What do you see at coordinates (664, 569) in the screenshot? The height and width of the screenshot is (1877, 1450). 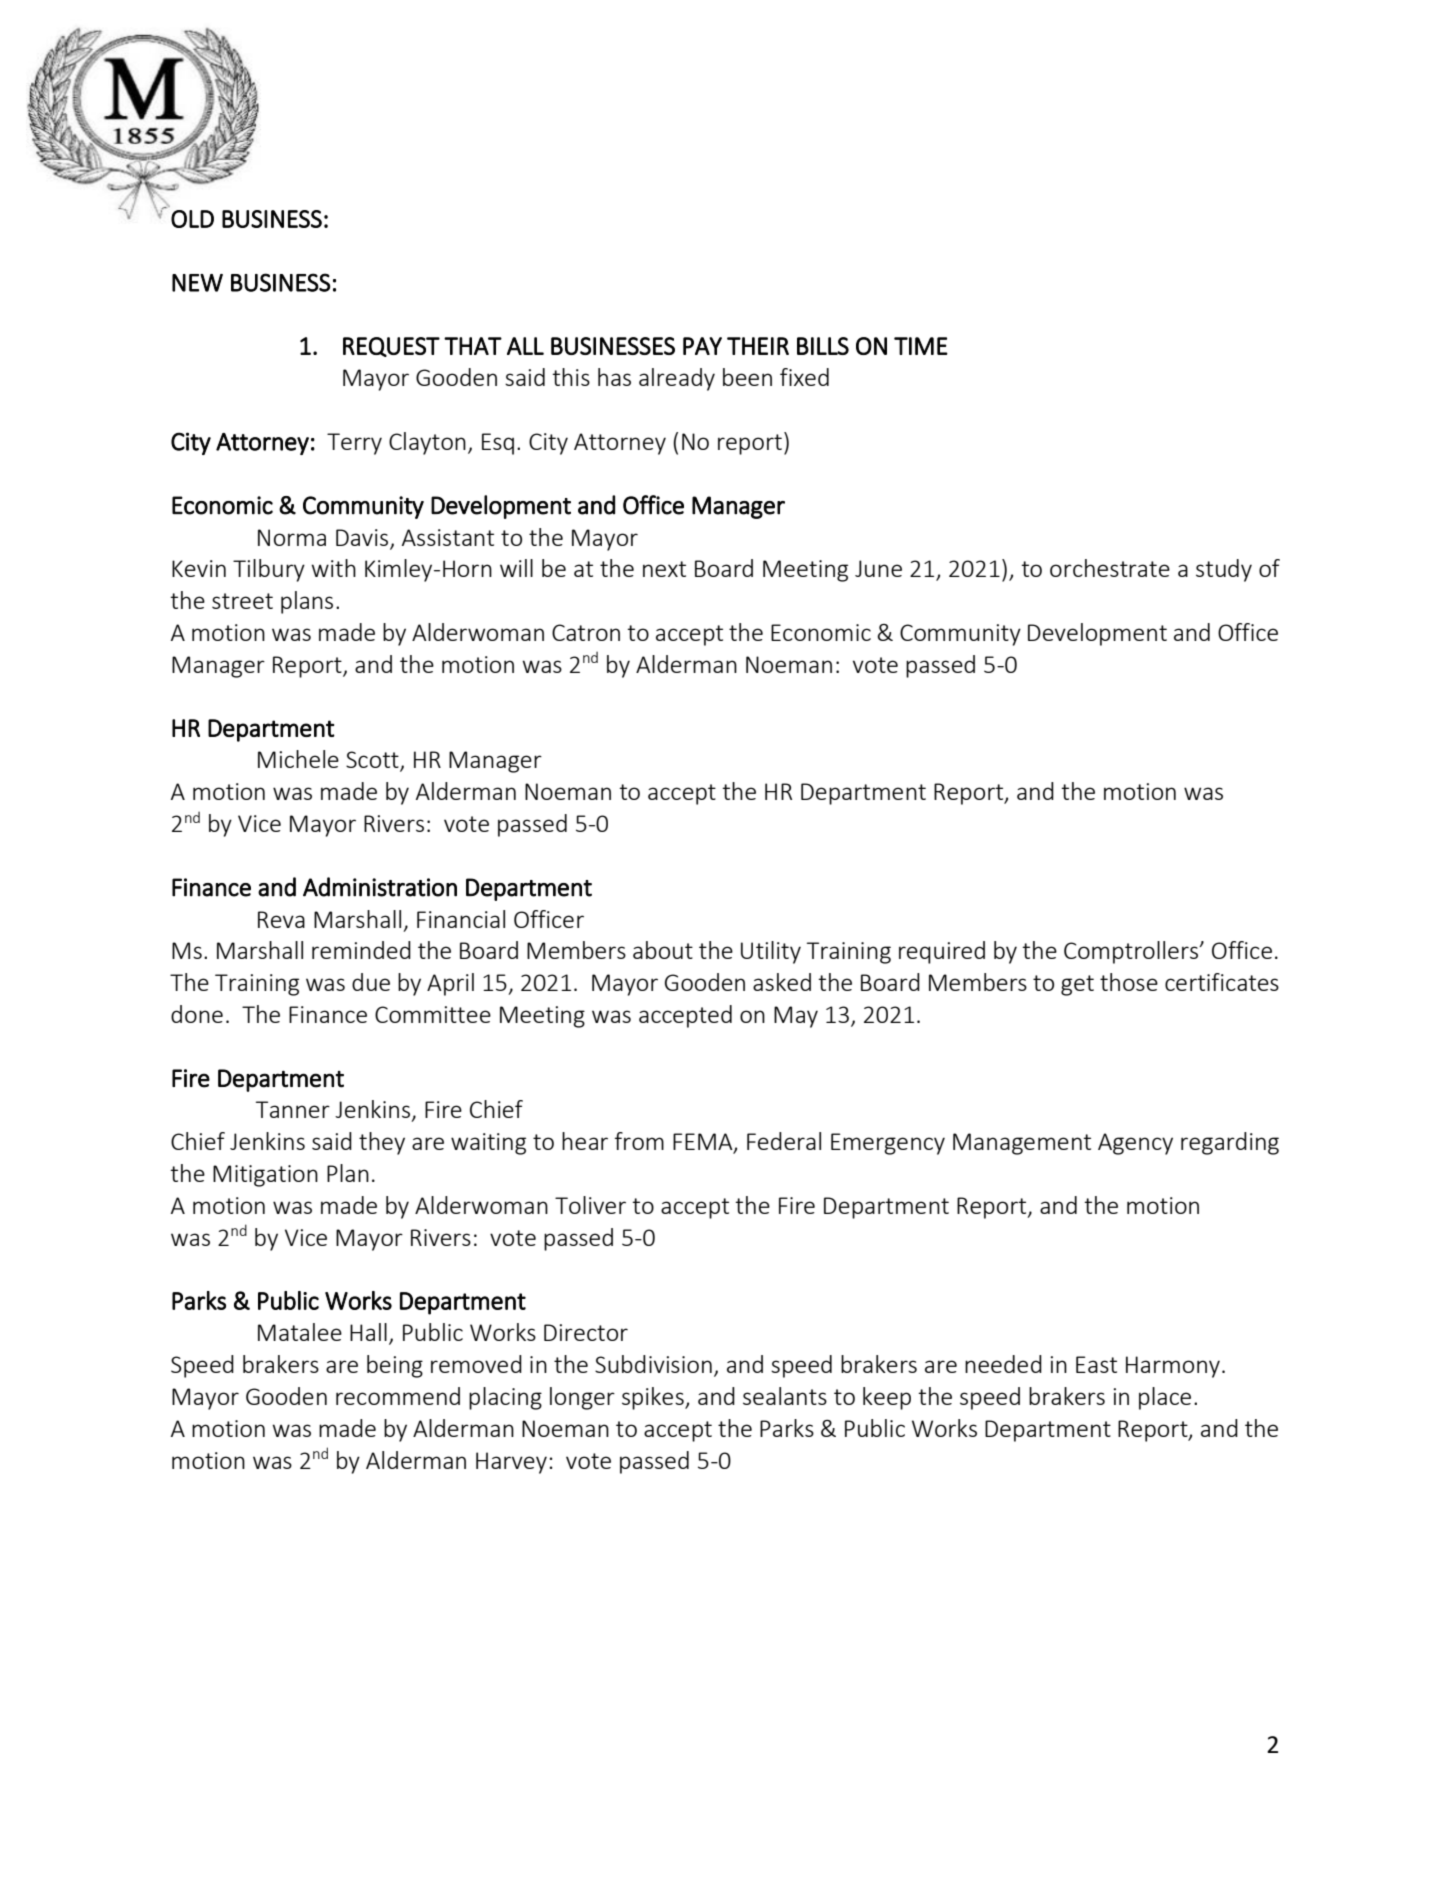 I see `next` at bounding box center [664, 569].
